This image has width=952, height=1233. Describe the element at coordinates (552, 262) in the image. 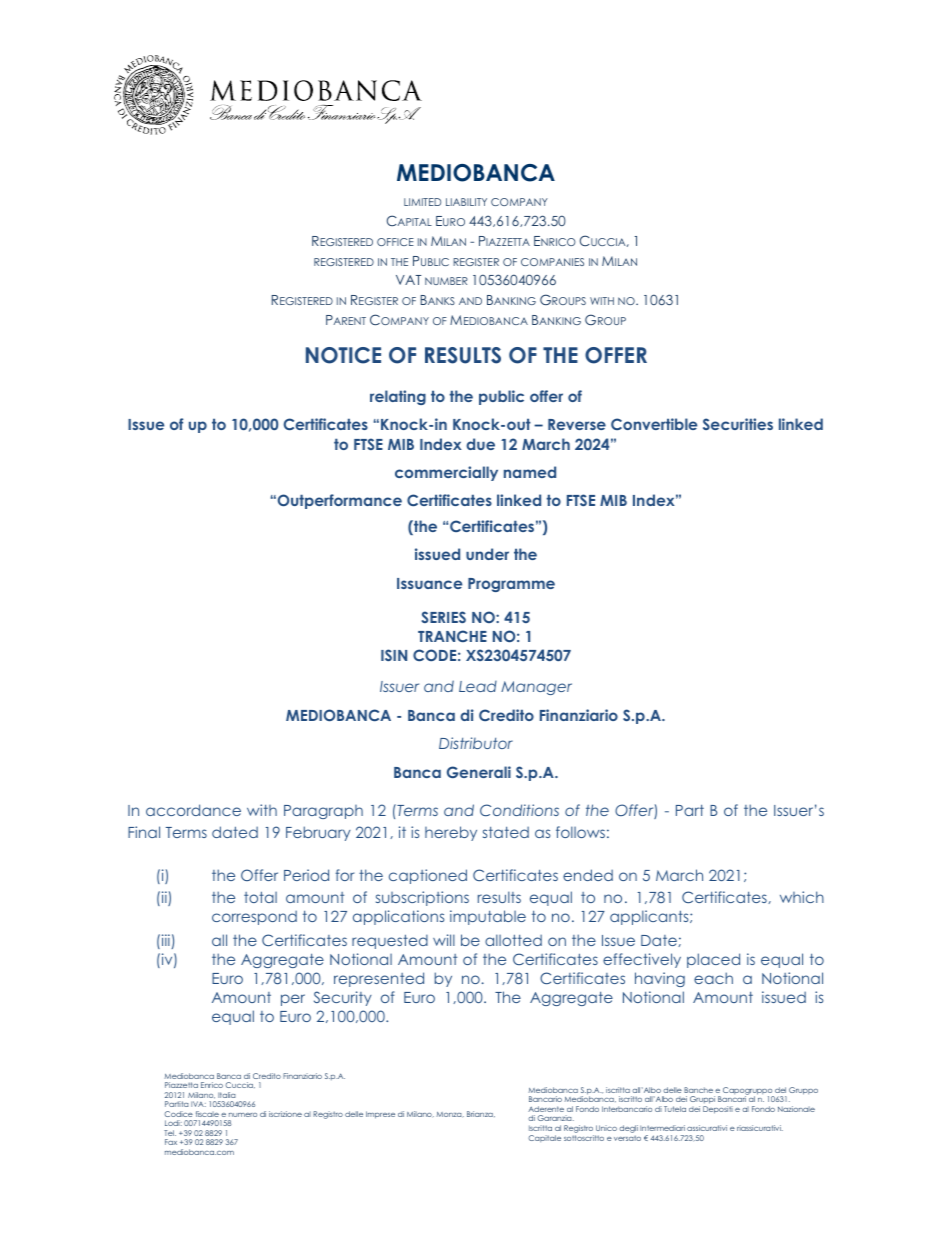

I see `COMPANIES` at that location.
